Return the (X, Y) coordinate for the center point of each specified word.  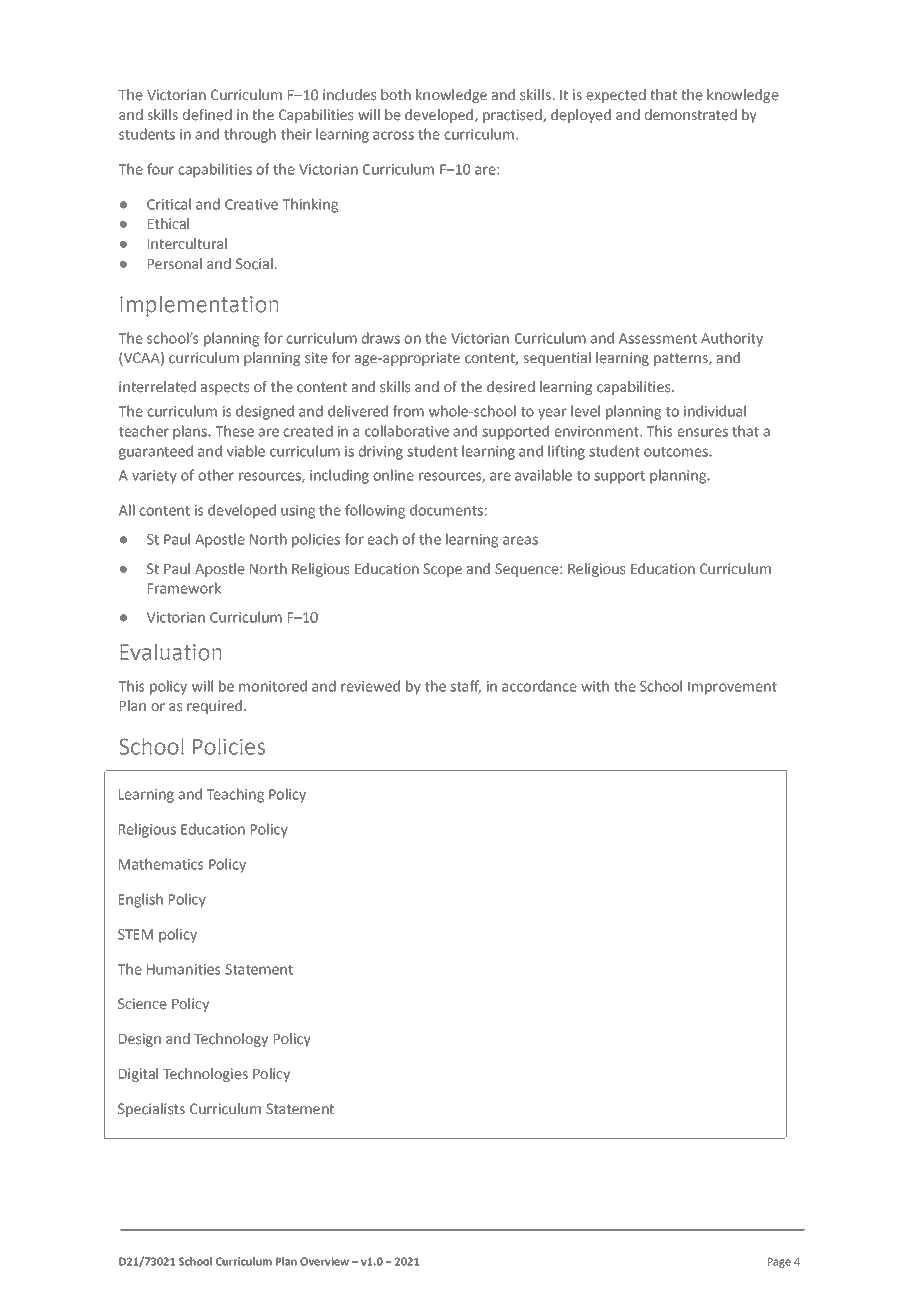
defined (207, 115)
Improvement (732, 688)
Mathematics (161, 864)
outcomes (677, 452)
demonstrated (691, 115)
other (216, 475)
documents (446, 510)
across (393, 135)
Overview (324, 1261)
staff (465, 687)
